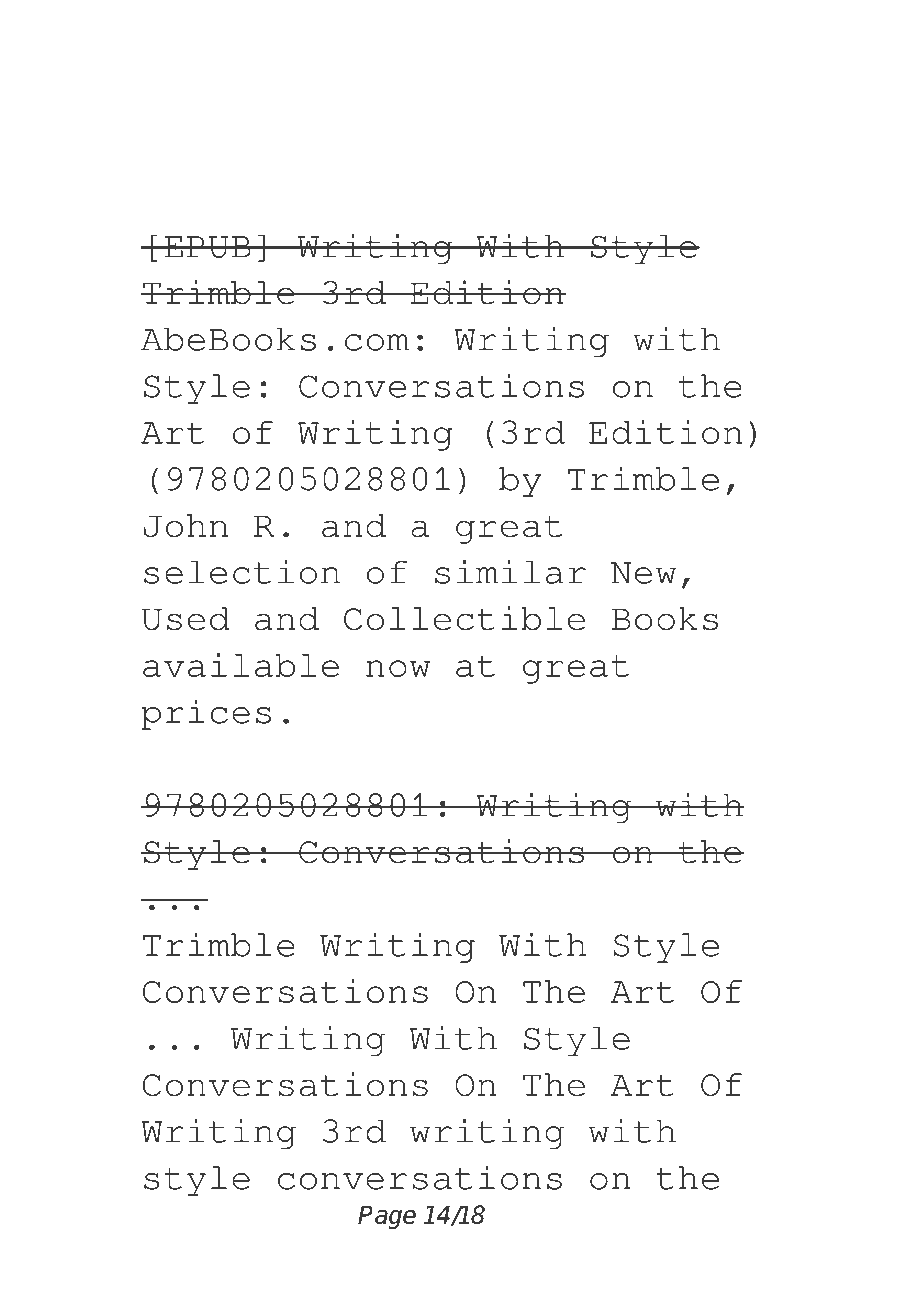 This page has width=924, height=1303. What do you see at coordinates (206, 714) in the page?
I see `prices` at bounding box center [206, 714].
